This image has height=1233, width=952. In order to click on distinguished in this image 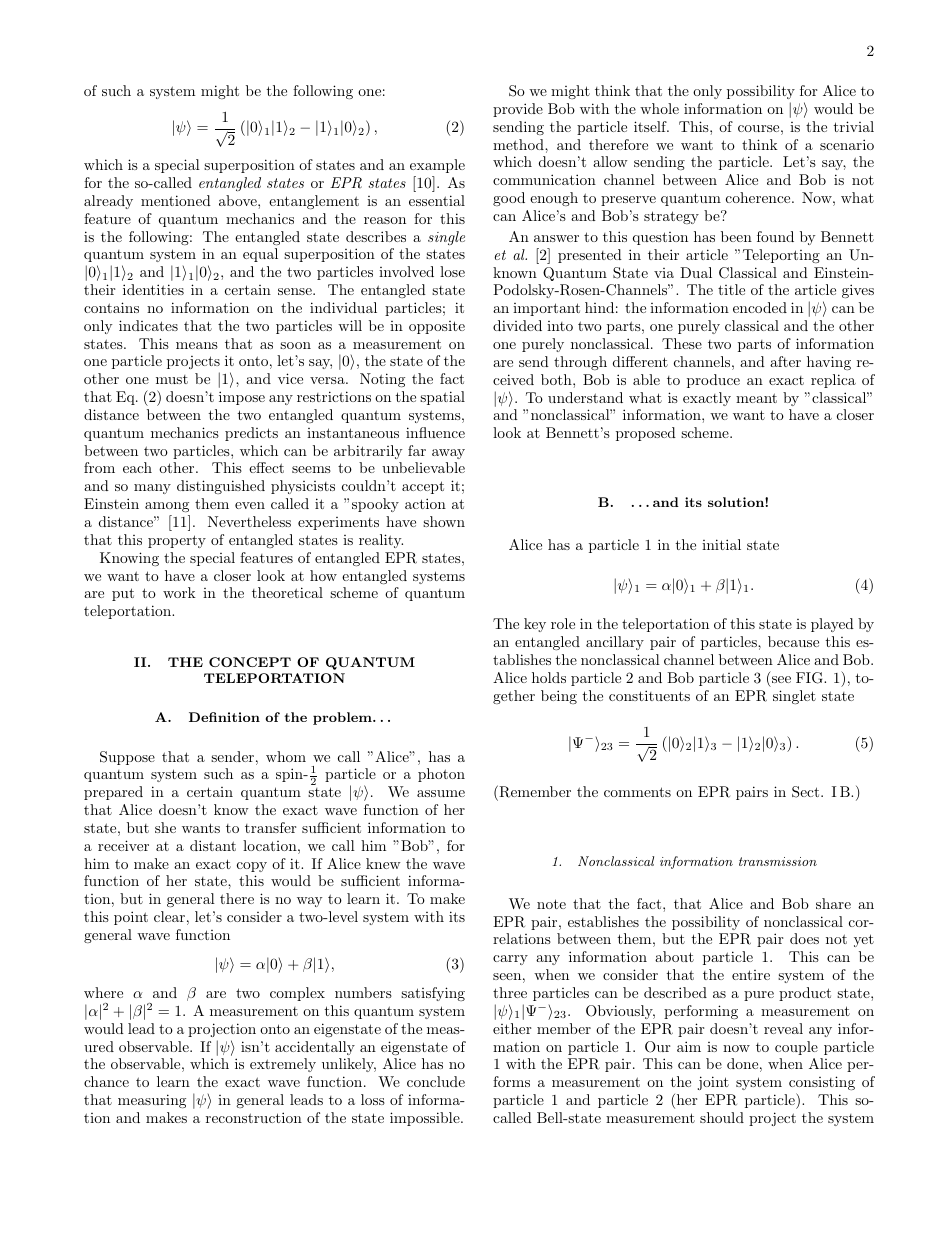, I will do `click(221, 487)`.
